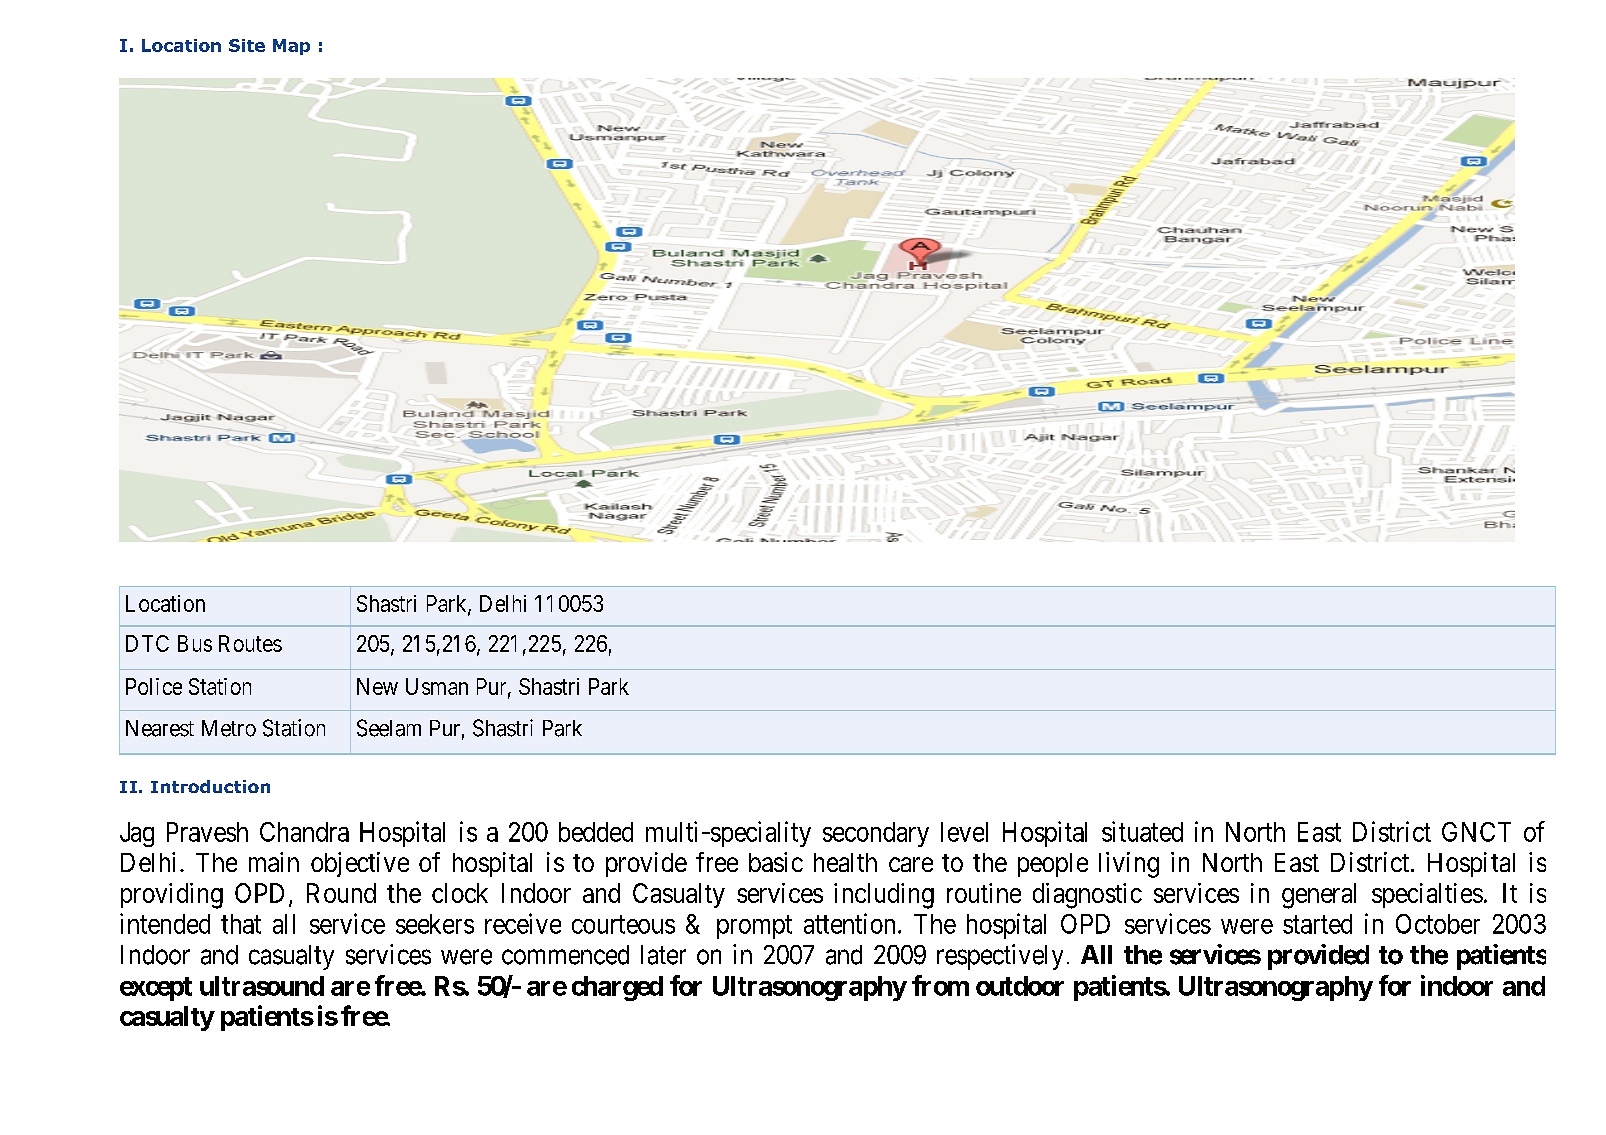 The height and width of the screenshot is (1135, 1606). Describe the element at coordinates (250, 643) in the screenshot. I see `Routes` at that location.
